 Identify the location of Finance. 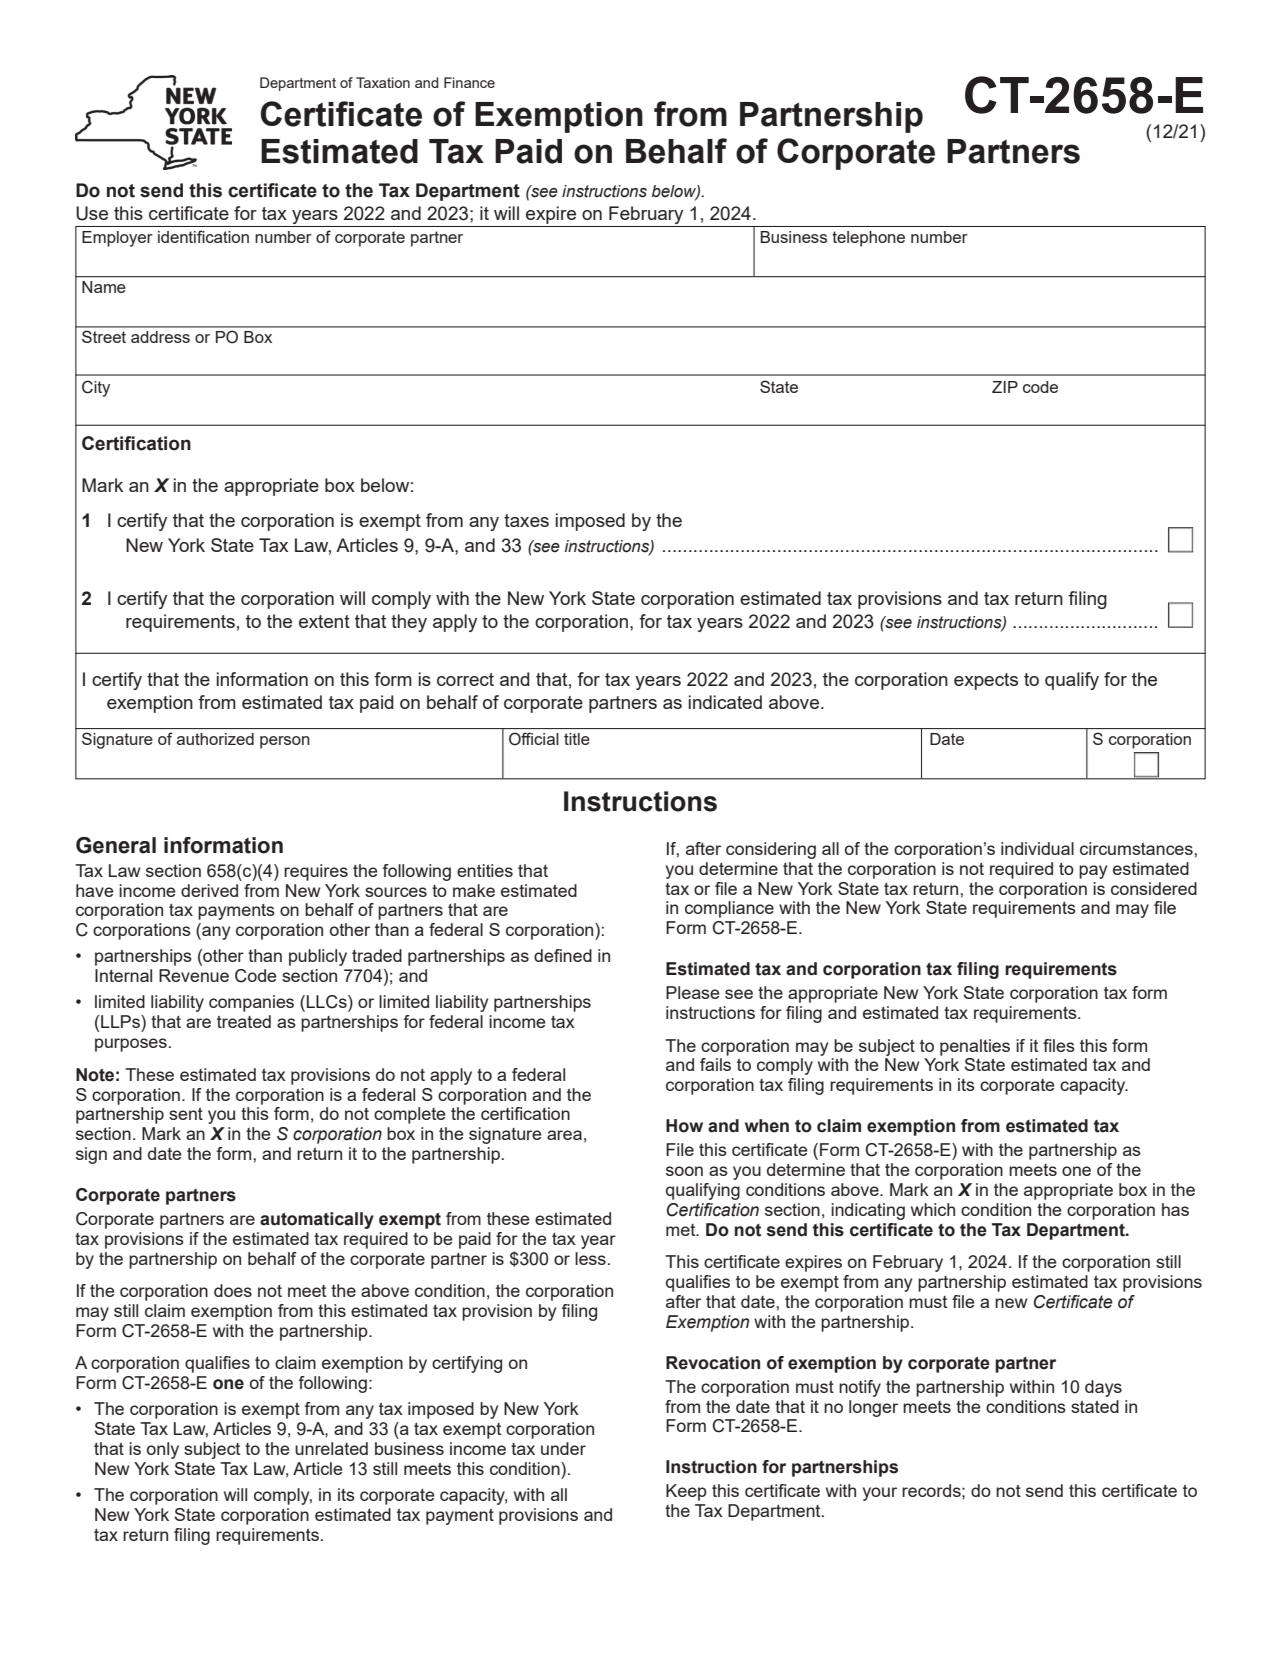
(469, 82).
